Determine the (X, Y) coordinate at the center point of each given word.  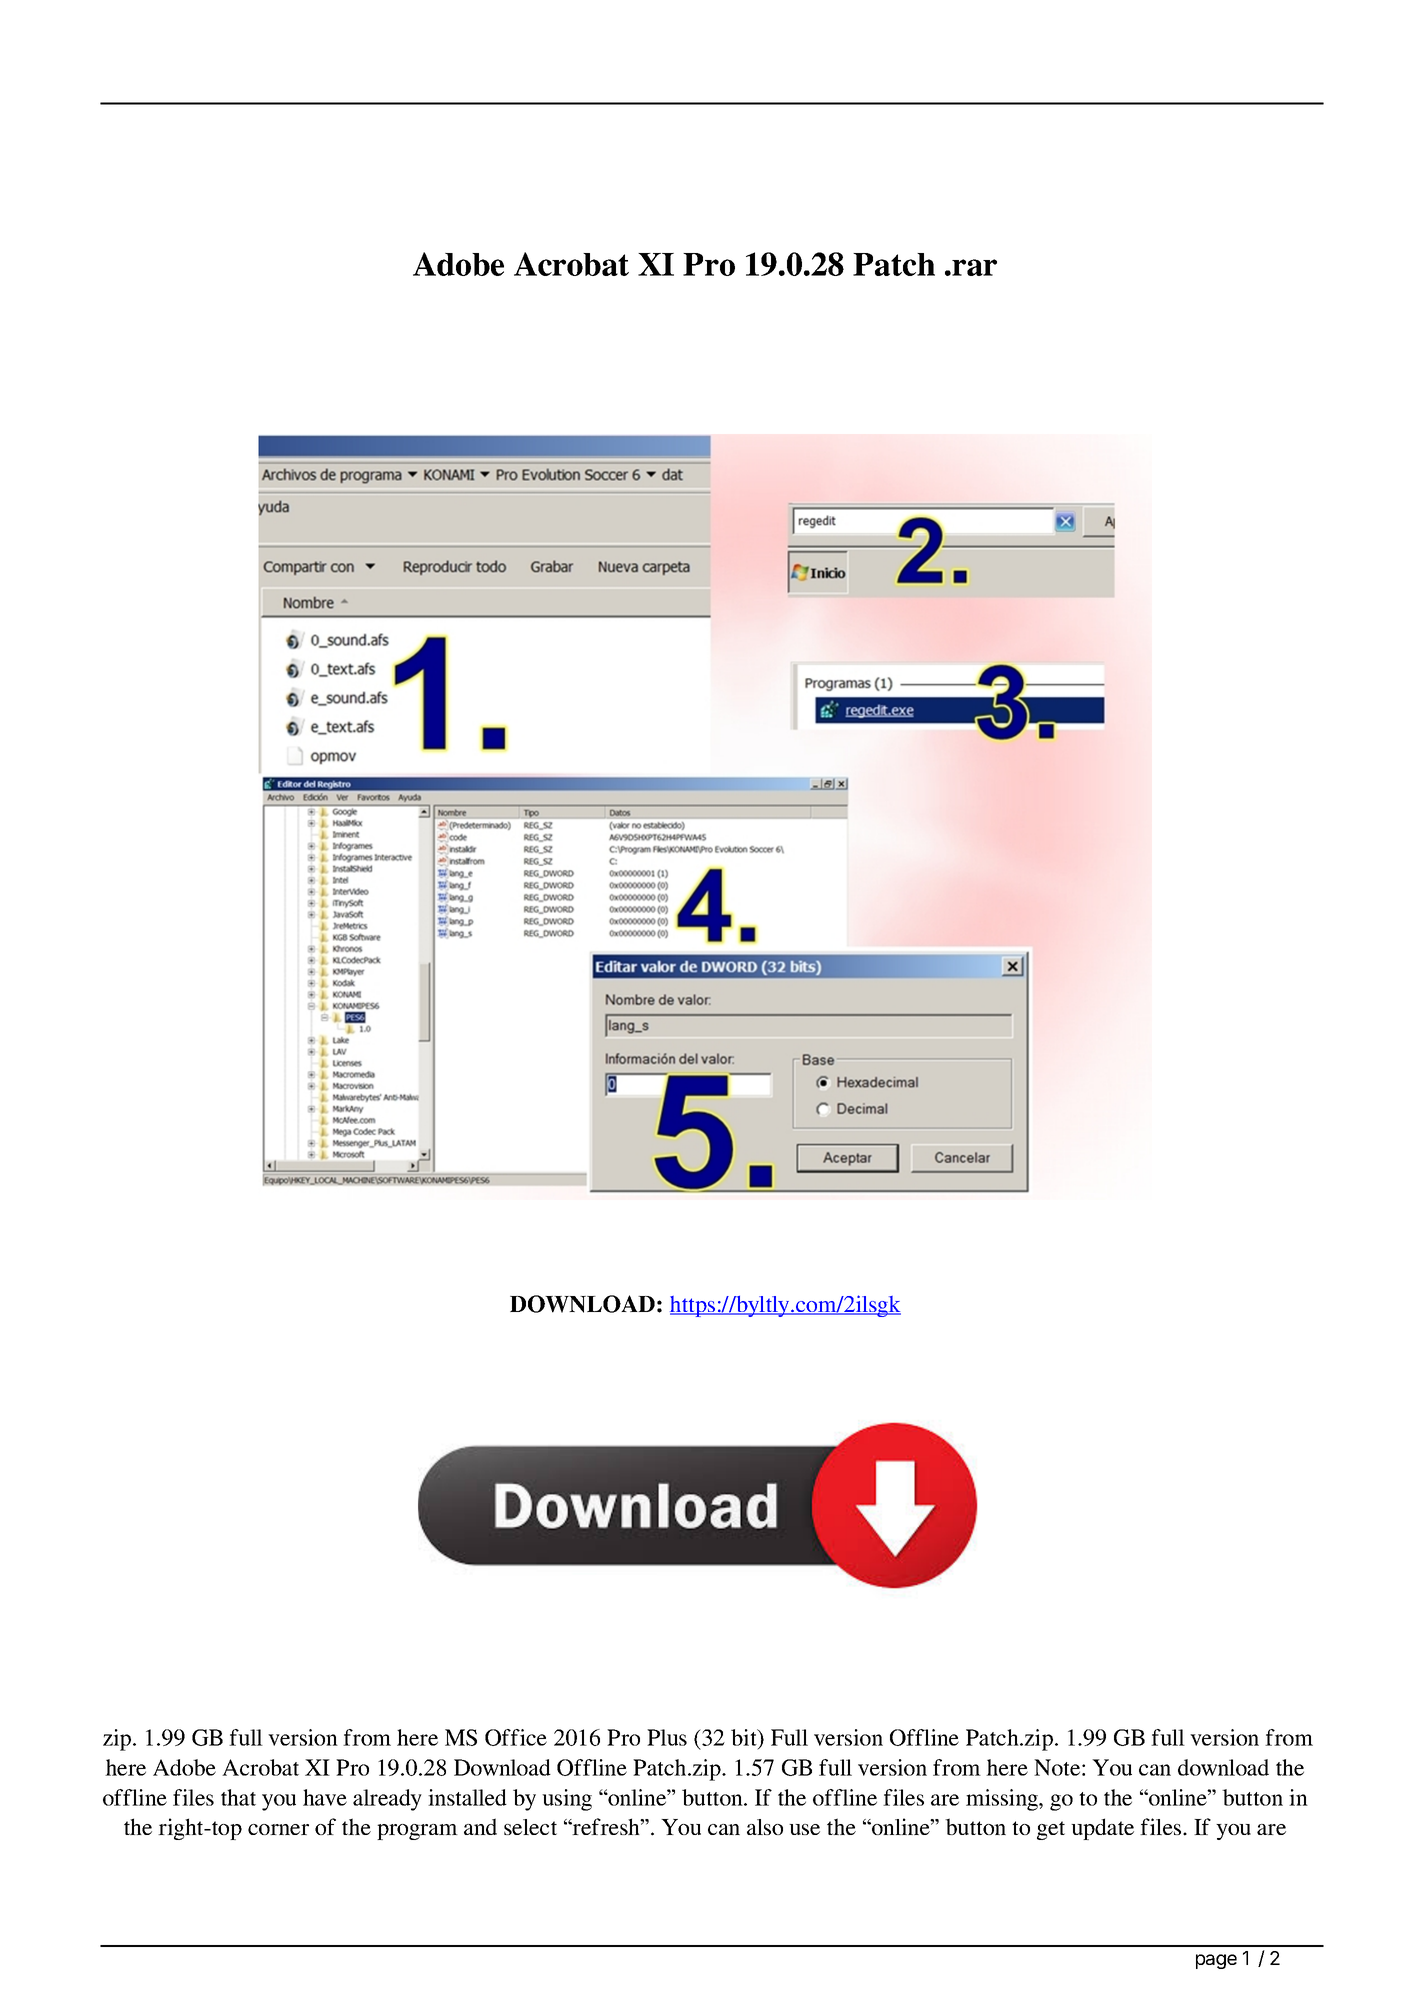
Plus (667, 1737)
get (1051, 1830)
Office (516, 1737)
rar (973, 267)
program (417, 1832)
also (765, 1827)
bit (745, 1737)
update (1102, 1829)
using (567, 1800)
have (325, 1797)
